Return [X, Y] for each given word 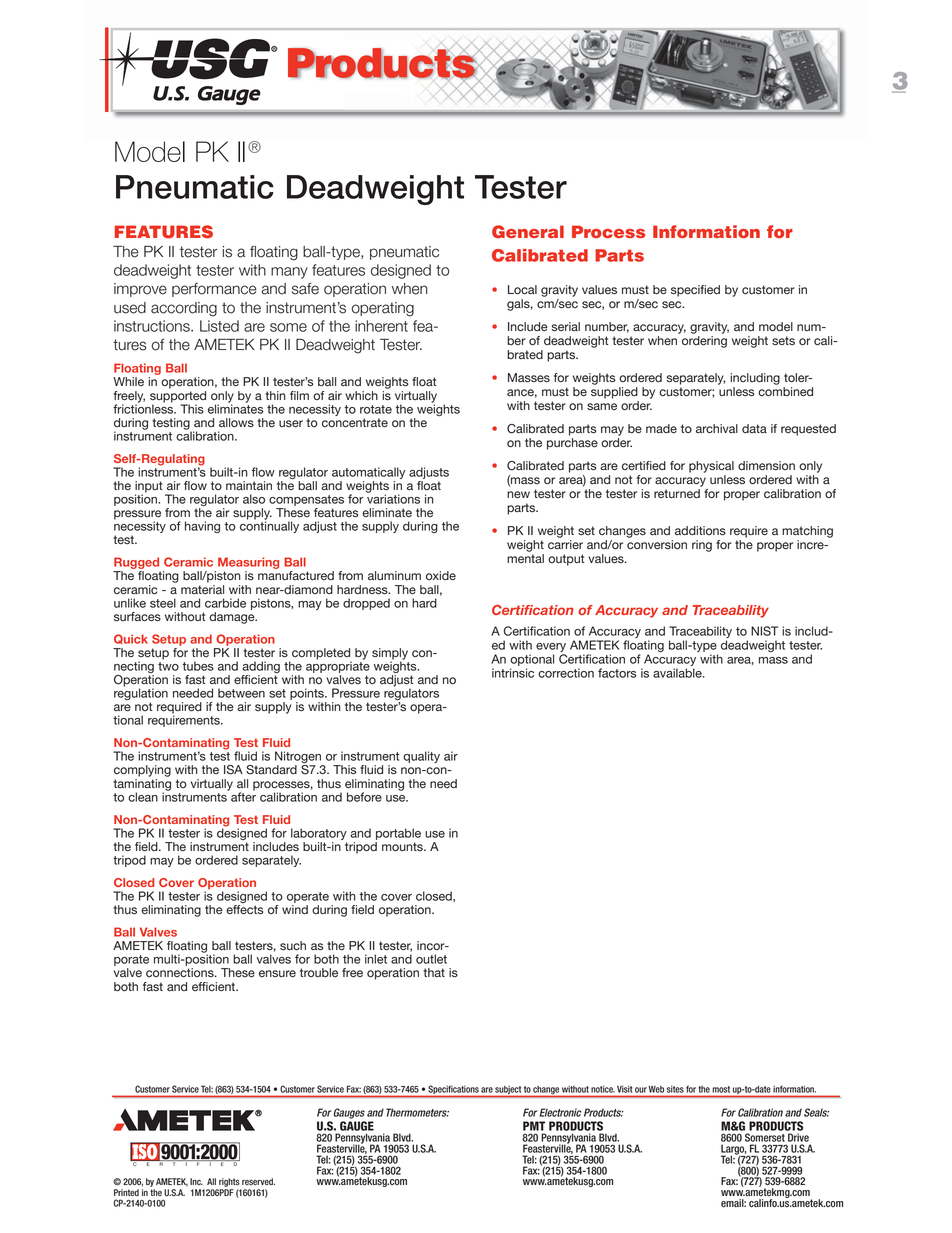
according [184, 309]
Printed [126, 1193]
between [241, 693]
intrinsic [513, 673]
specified [695, 291]
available [678, 673]
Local [522, 290]
